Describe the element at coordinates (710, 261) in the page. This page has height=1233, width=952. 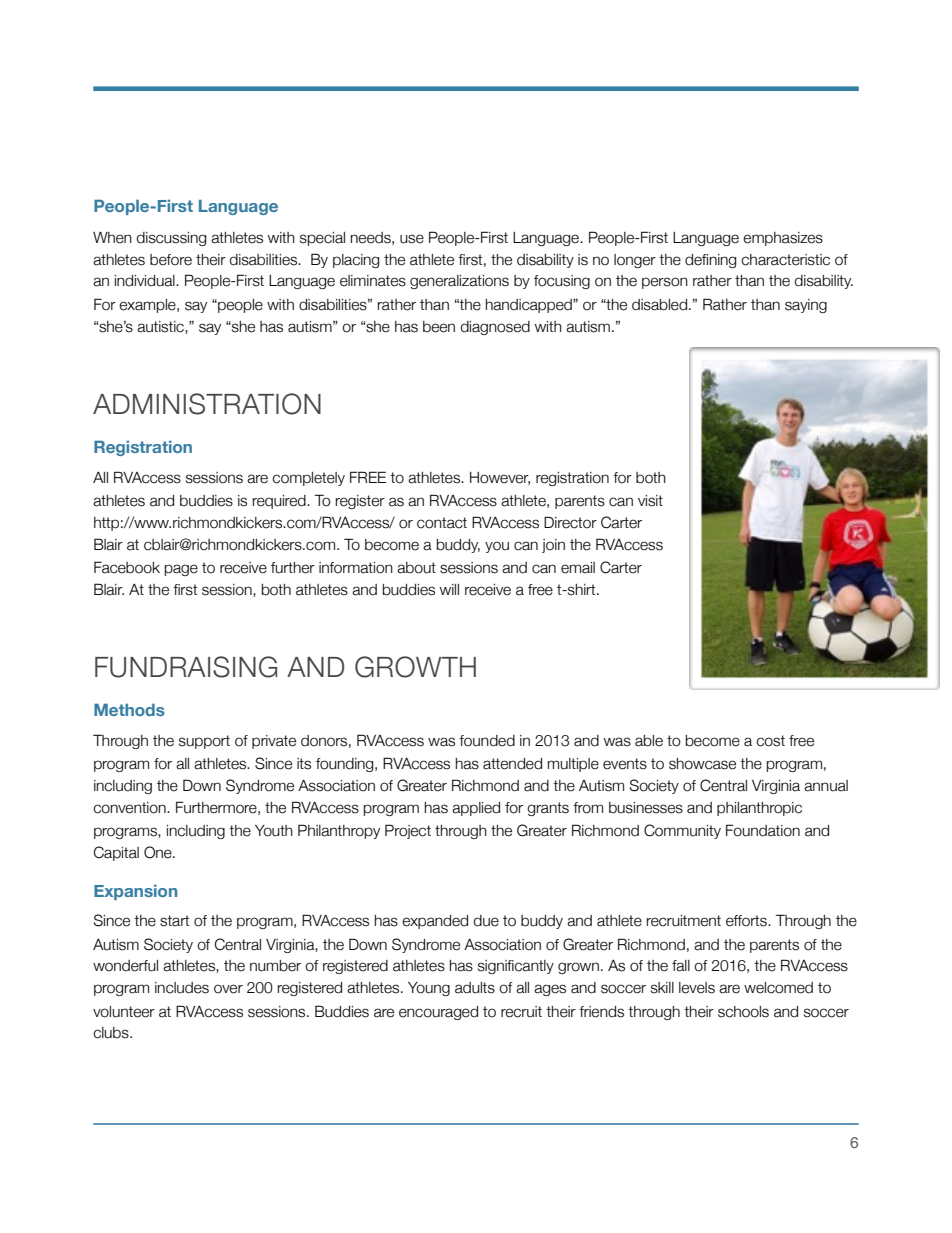
I see `defining` at that location.
